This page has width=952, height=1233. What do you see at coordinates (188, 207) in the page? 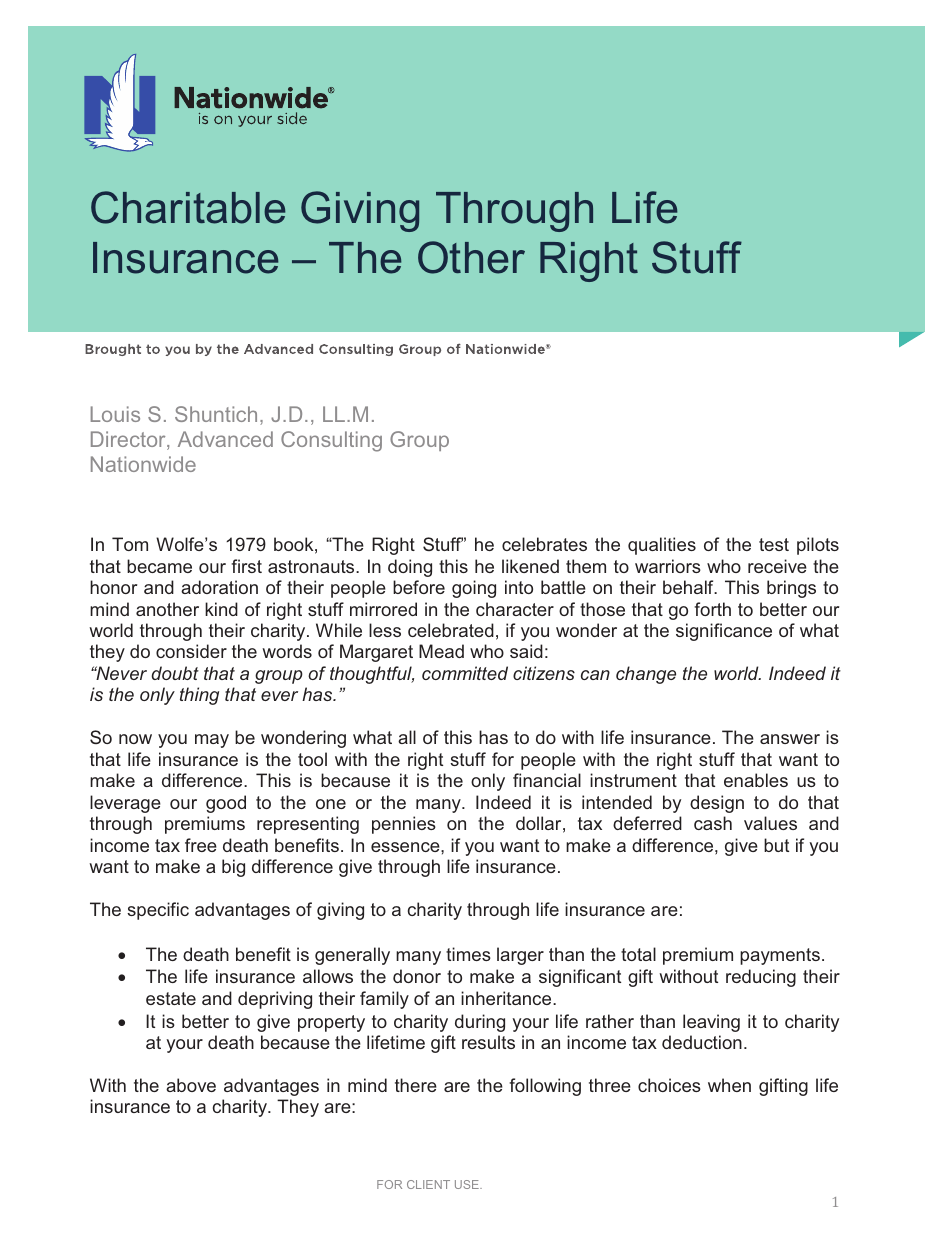
I see `Charitable` at bounding box center [188, 207].
